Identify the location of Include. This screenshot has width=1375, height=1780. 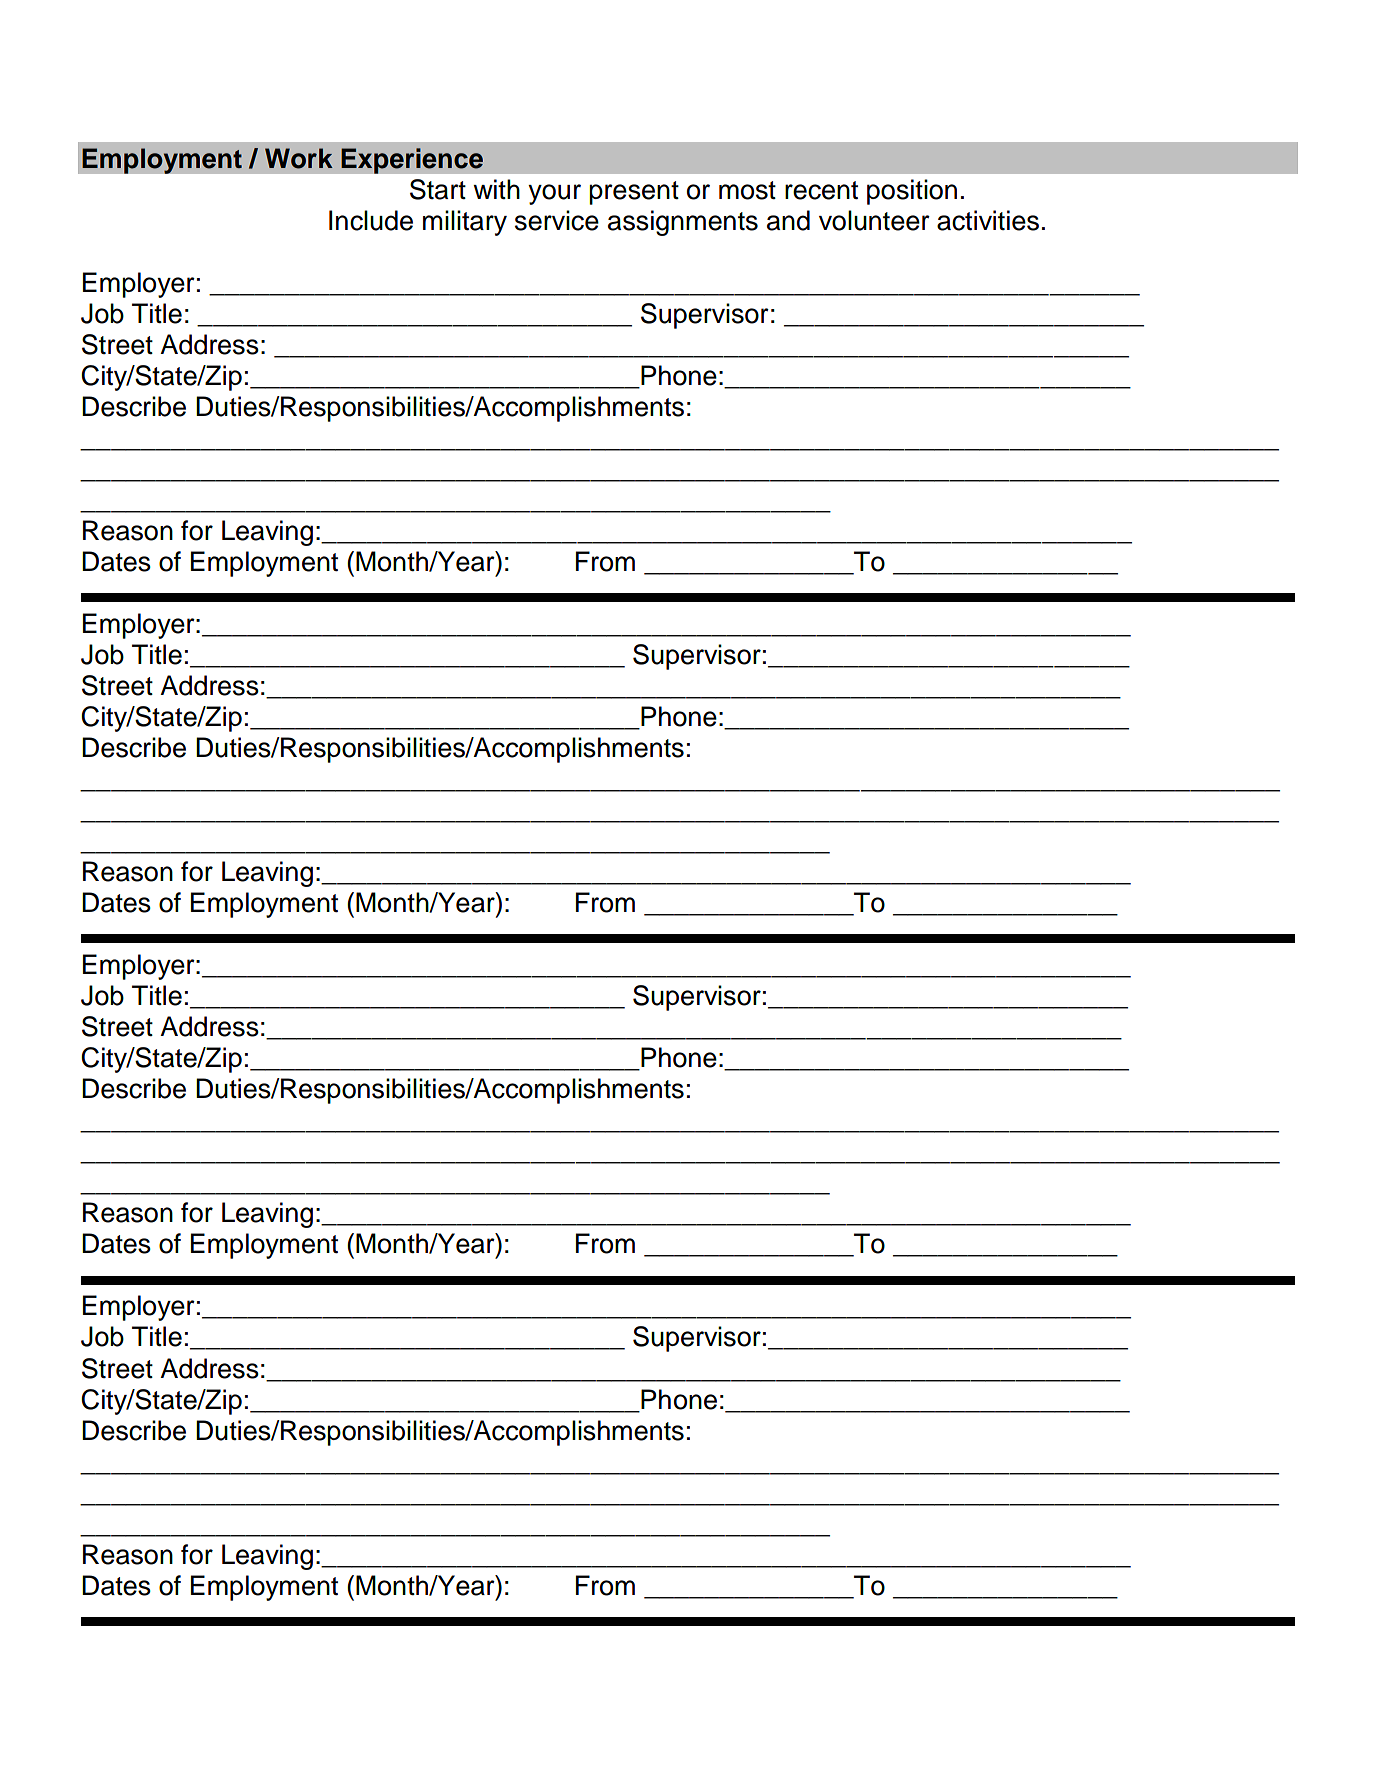
(371, 220).
